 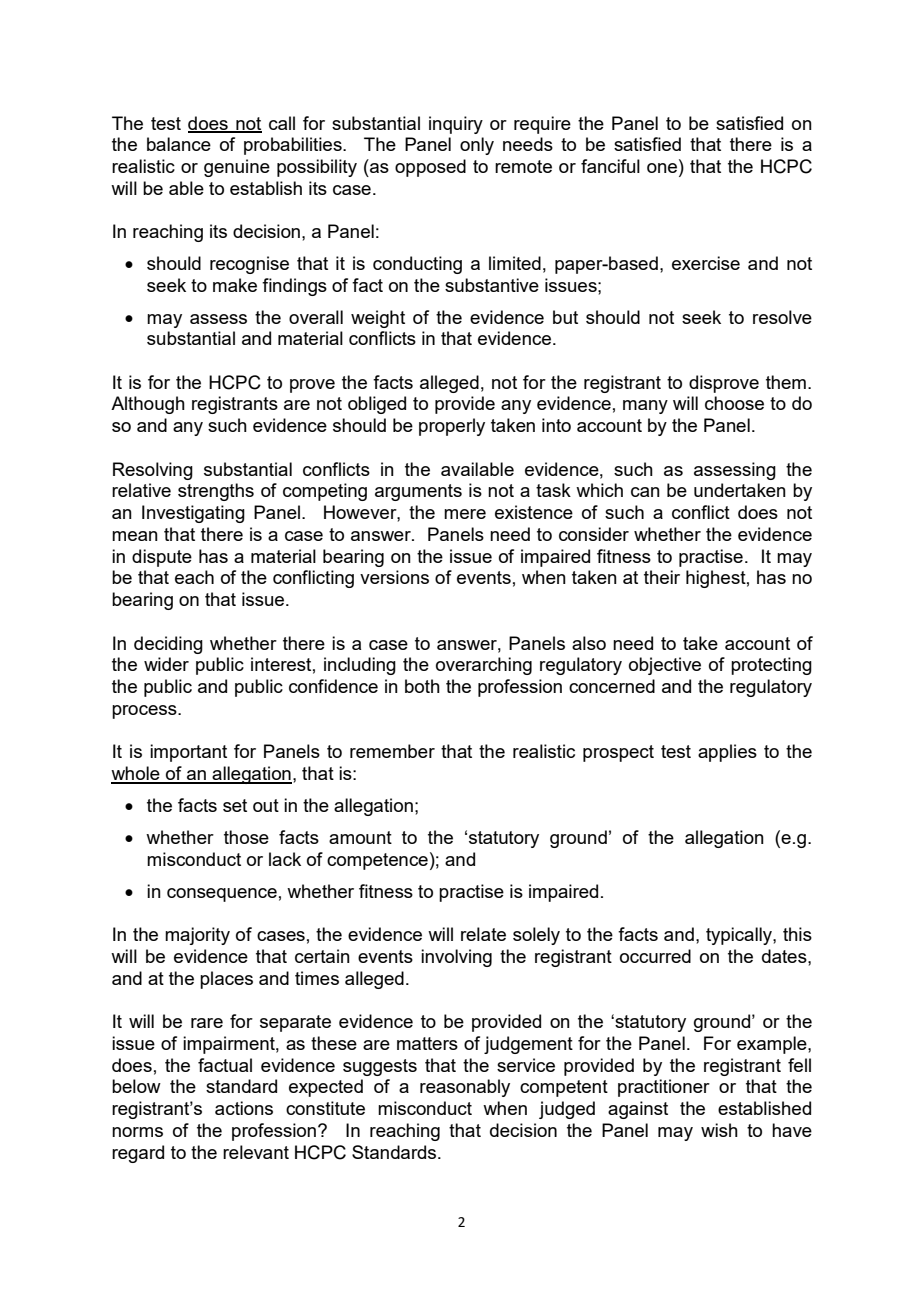 I want to click on wish, so click(x=719, y=1130).
